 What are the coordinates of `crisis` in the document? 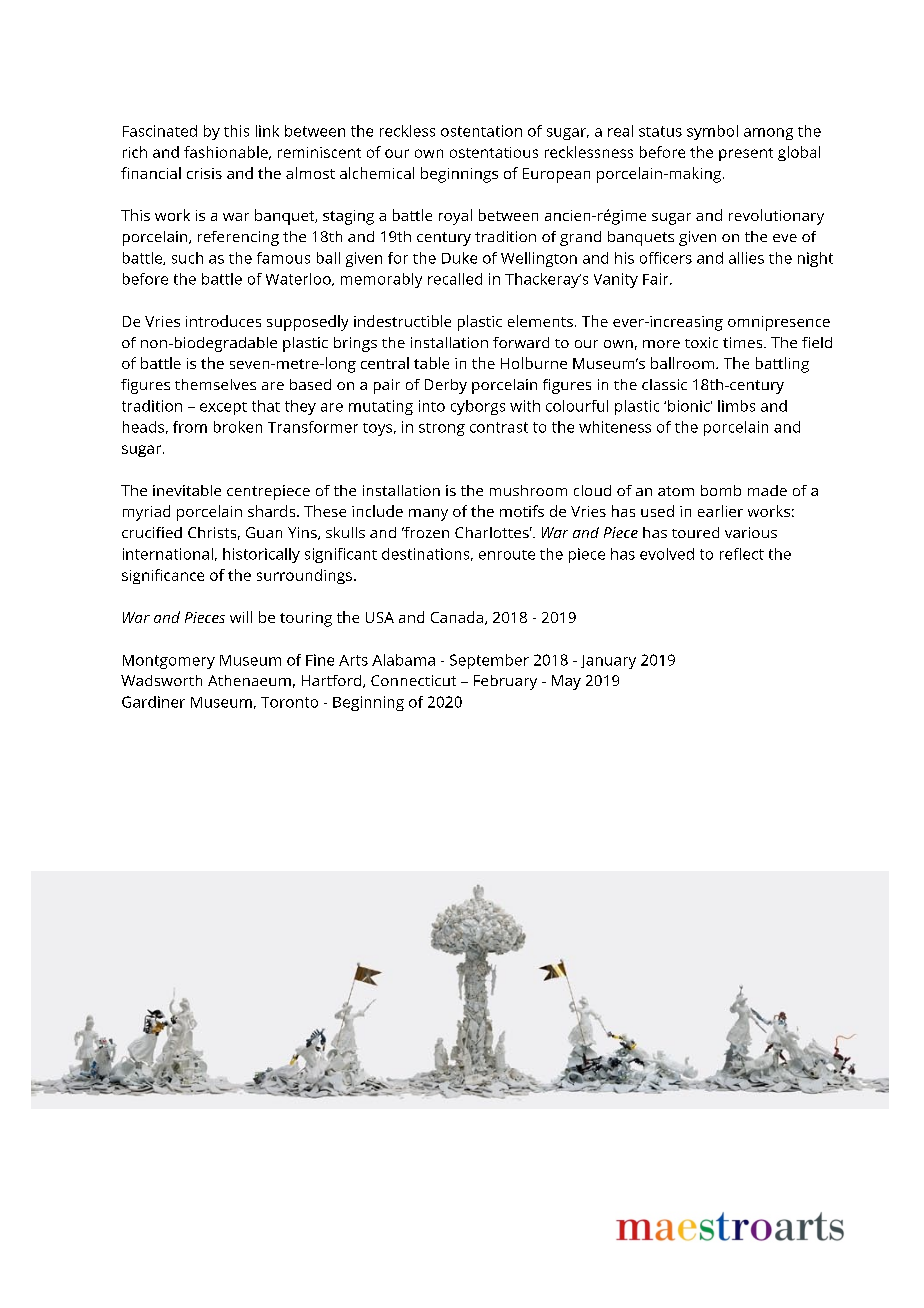 It's located at (204, 173).
